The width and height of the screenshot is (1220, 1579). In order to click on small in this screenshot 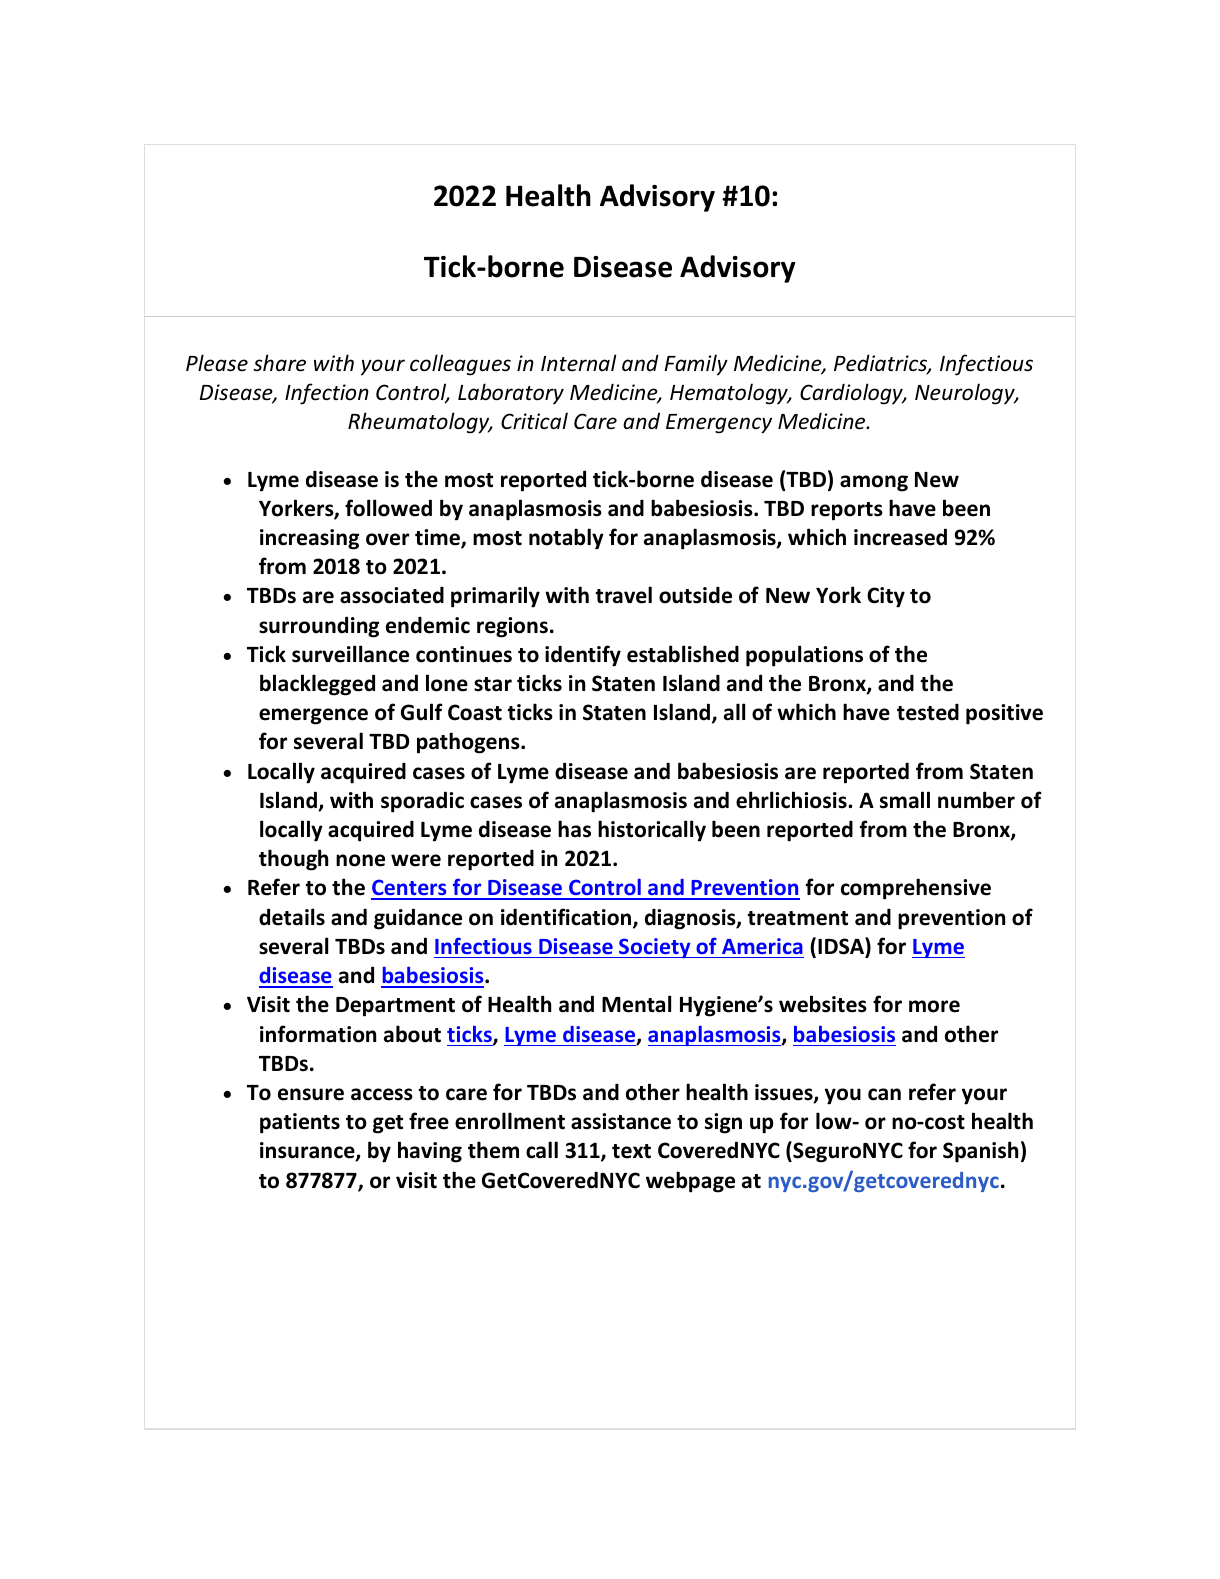, I will do `click(905, 800)`.
